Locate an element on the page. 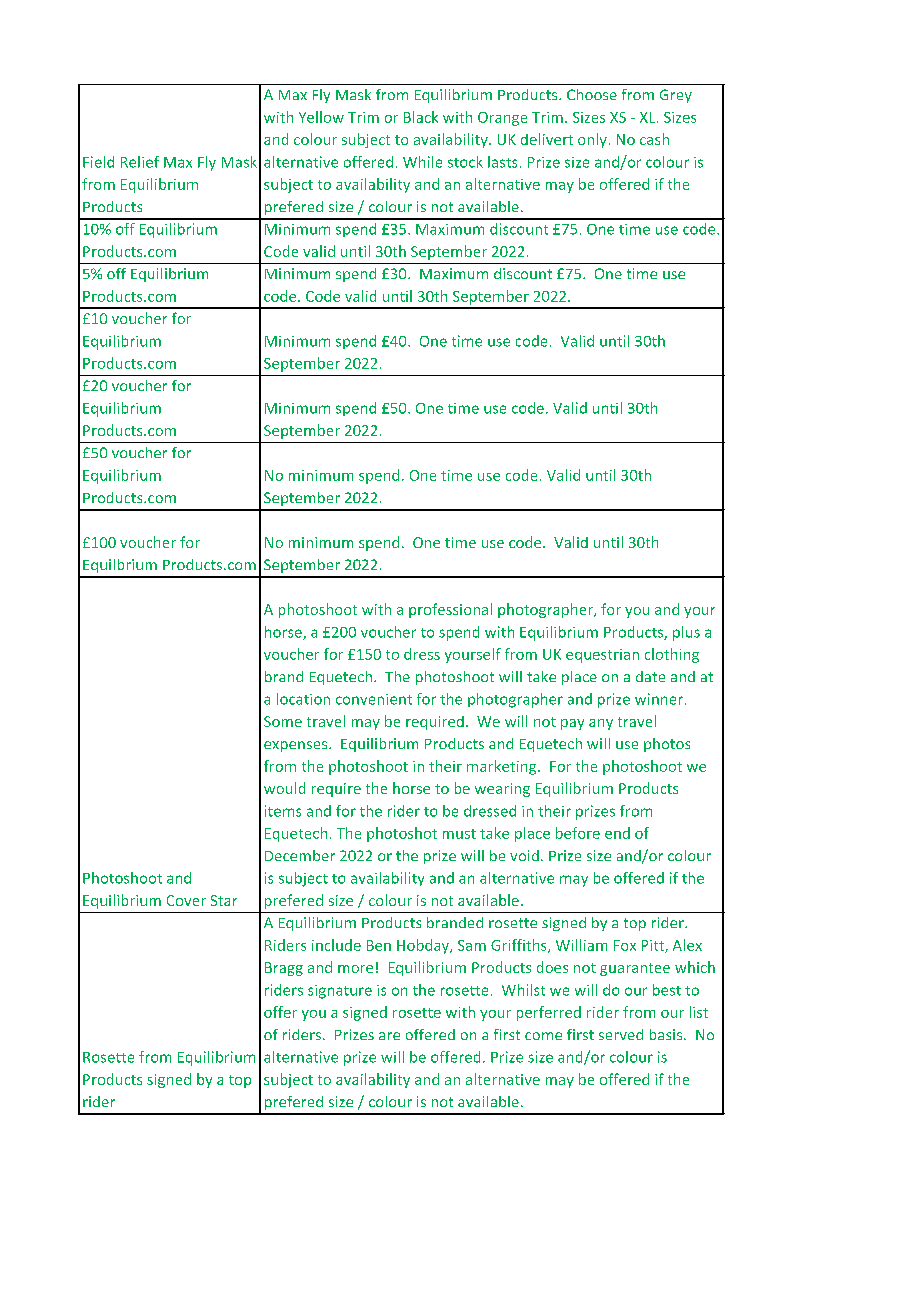  cash is located at coordinates (654, 139).
